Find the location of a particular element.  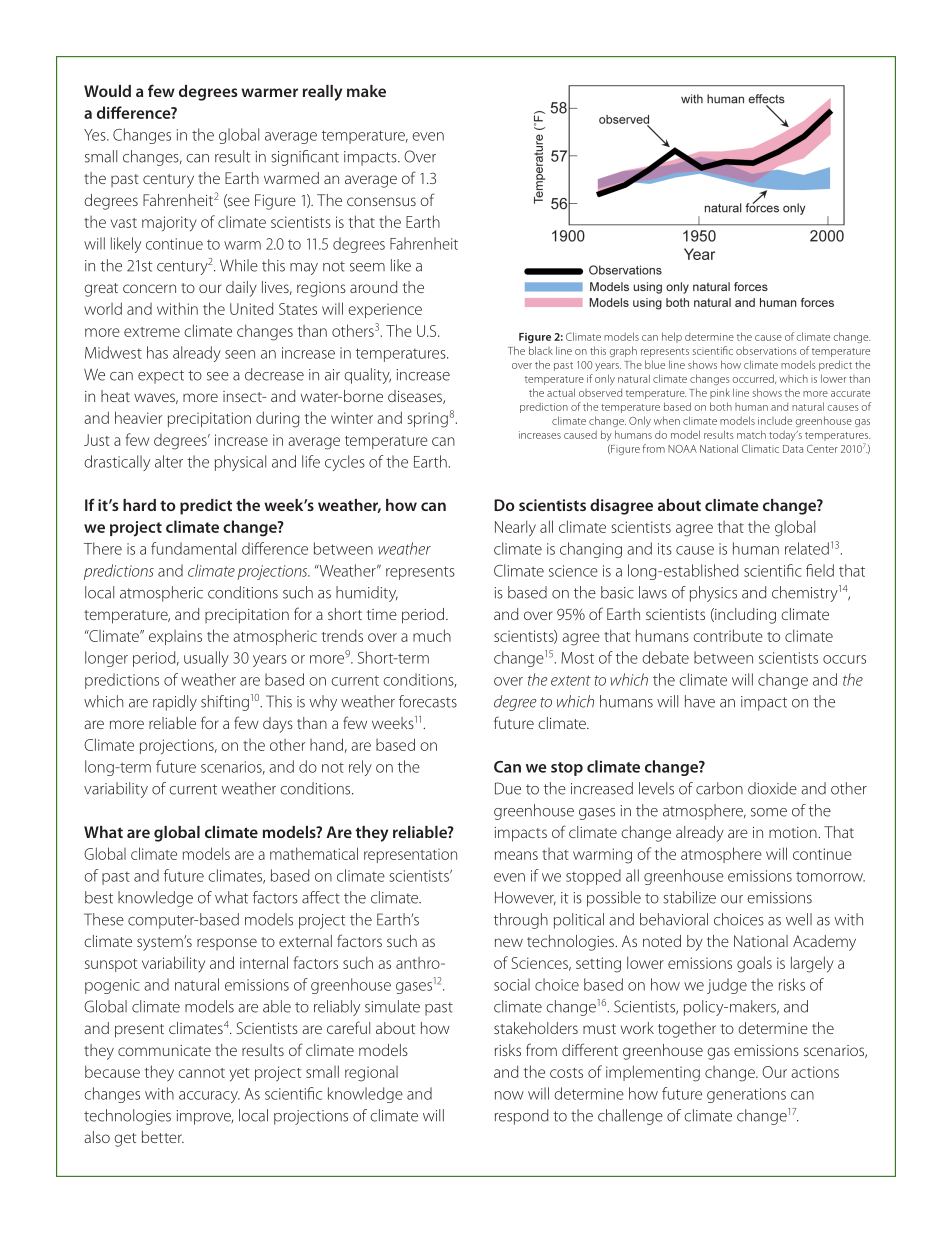

including is located at coordinates (744, 616).
